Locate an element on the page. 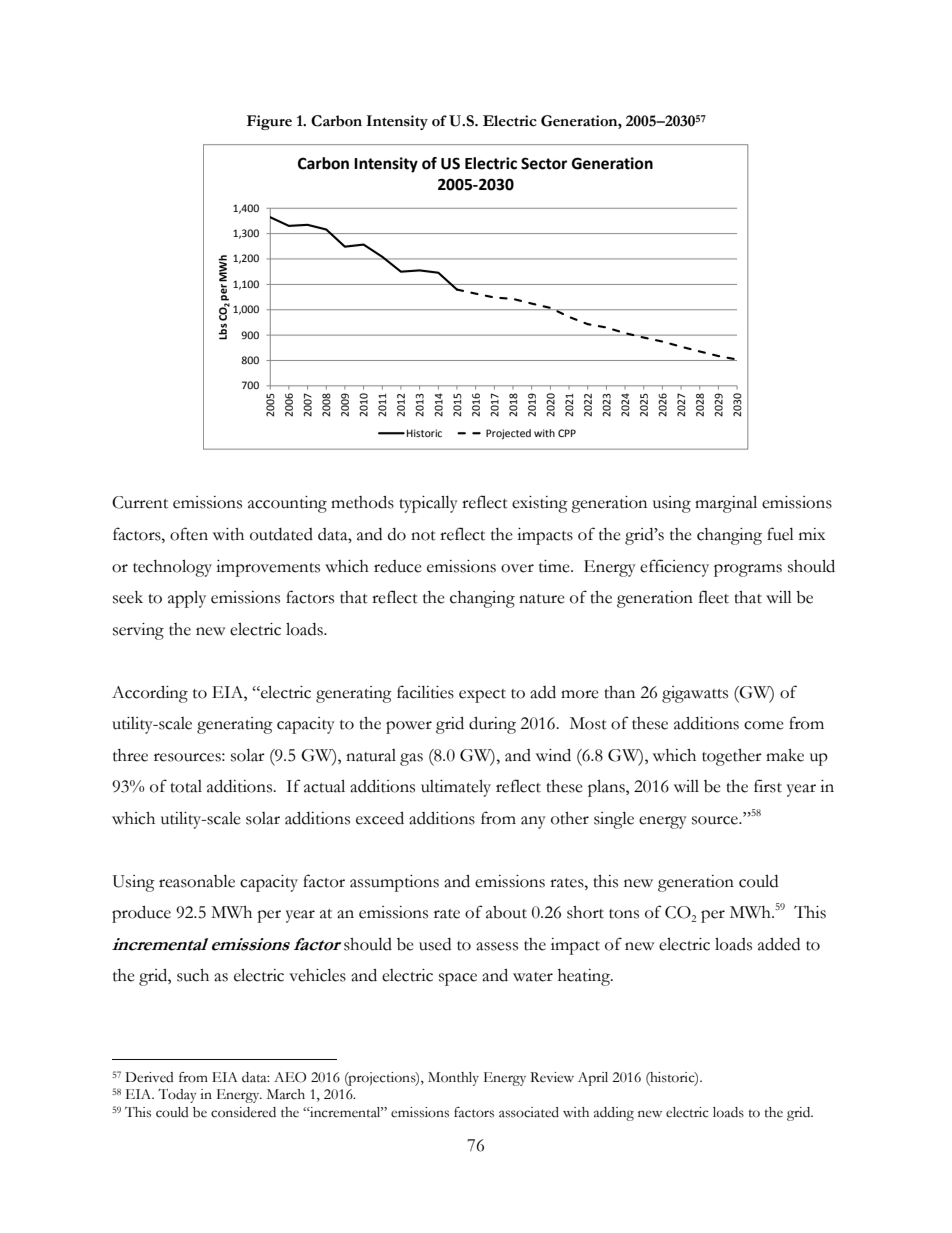 The height and width of the image is (1233, 952). fuel is located at coordinates (780, 534).
